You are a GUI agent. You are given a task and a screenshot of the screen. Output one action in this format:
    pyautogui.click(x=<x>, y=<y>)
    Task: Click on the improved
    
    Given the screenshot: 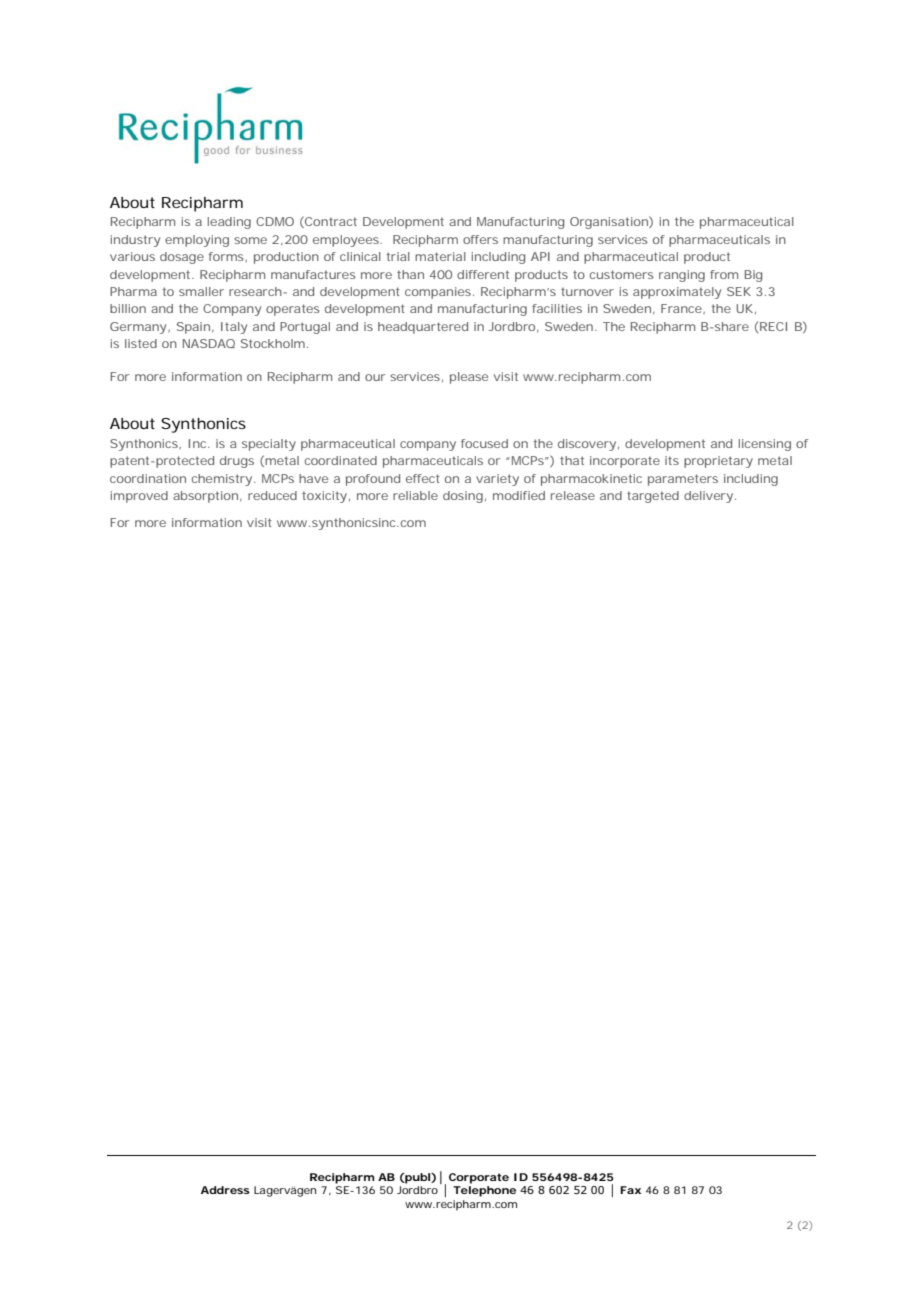 What is the action you would take?
    pyautogui.click(x=139, y=497)
